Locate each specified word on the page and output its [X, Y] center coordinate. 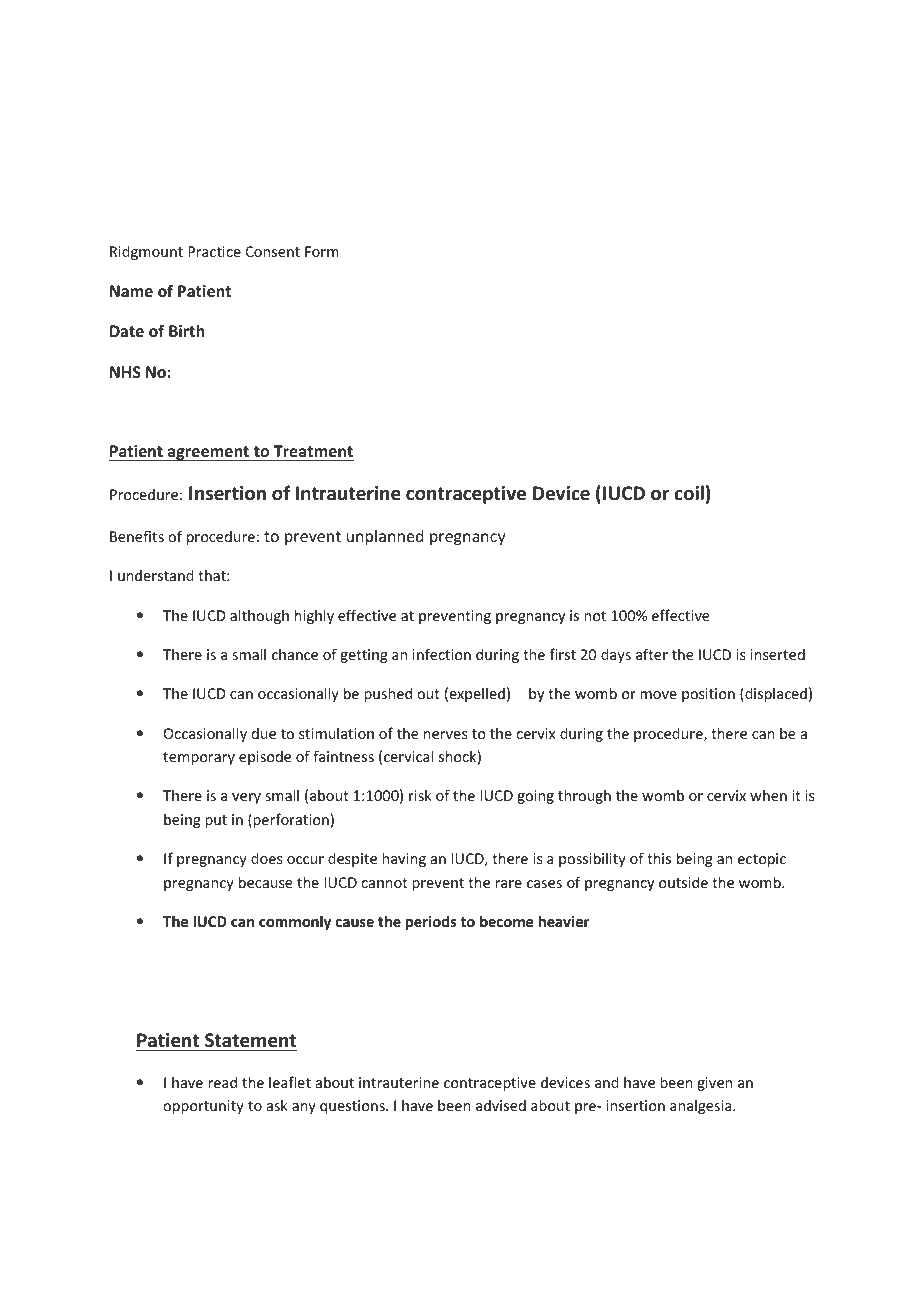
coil [689, 493]
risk [420, 795]
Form [322, 251]
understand [156, 575]
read [222, 1082]
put [216, 821]
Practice [214, 251]
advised [501, 1105]
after [652, 654]
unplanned [385, 537]
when [768, 795]
